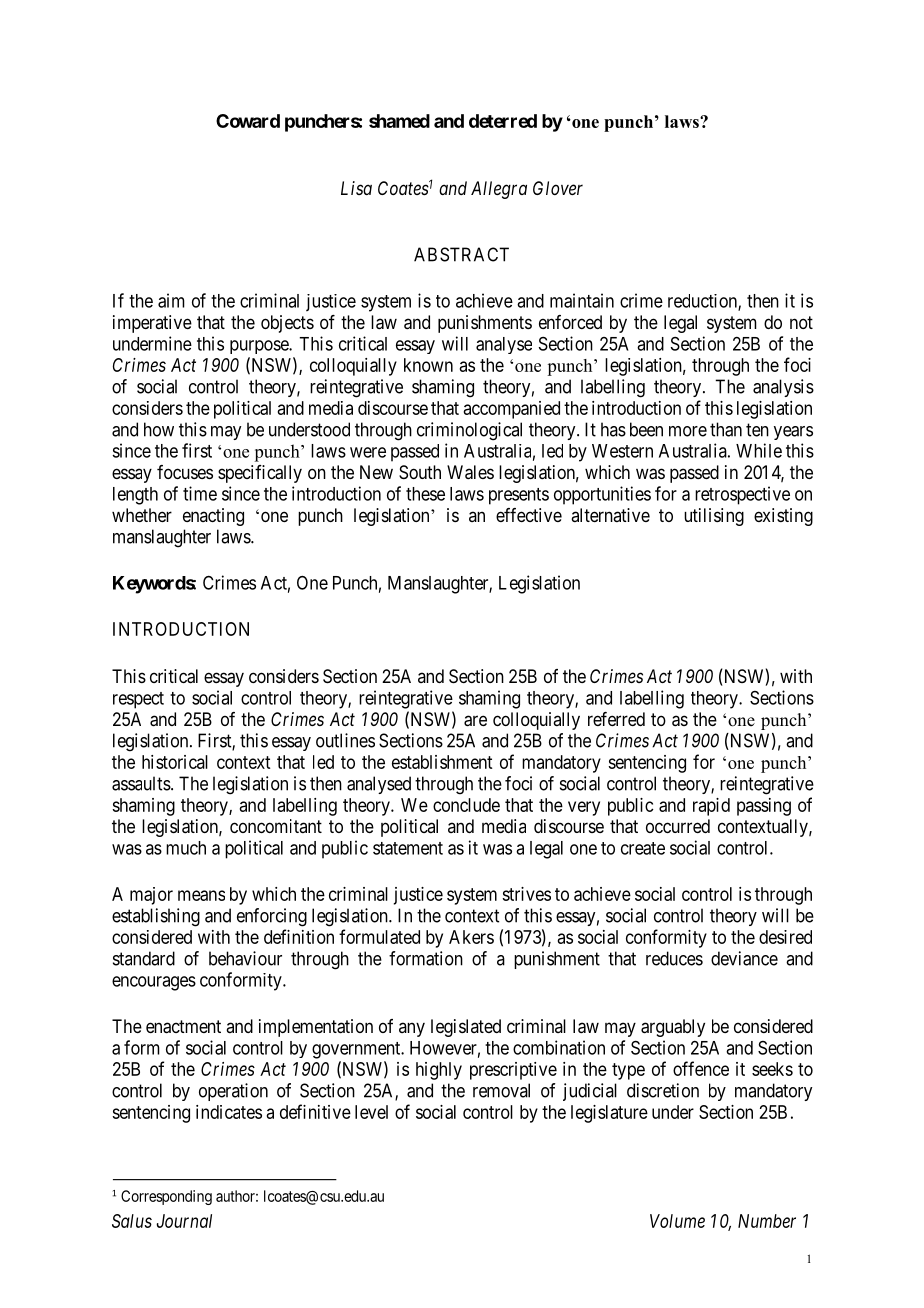 This image has height=1308, width=924. Describe the element at coordinates (470, 472) in the image. I see `Wales` at that location.
